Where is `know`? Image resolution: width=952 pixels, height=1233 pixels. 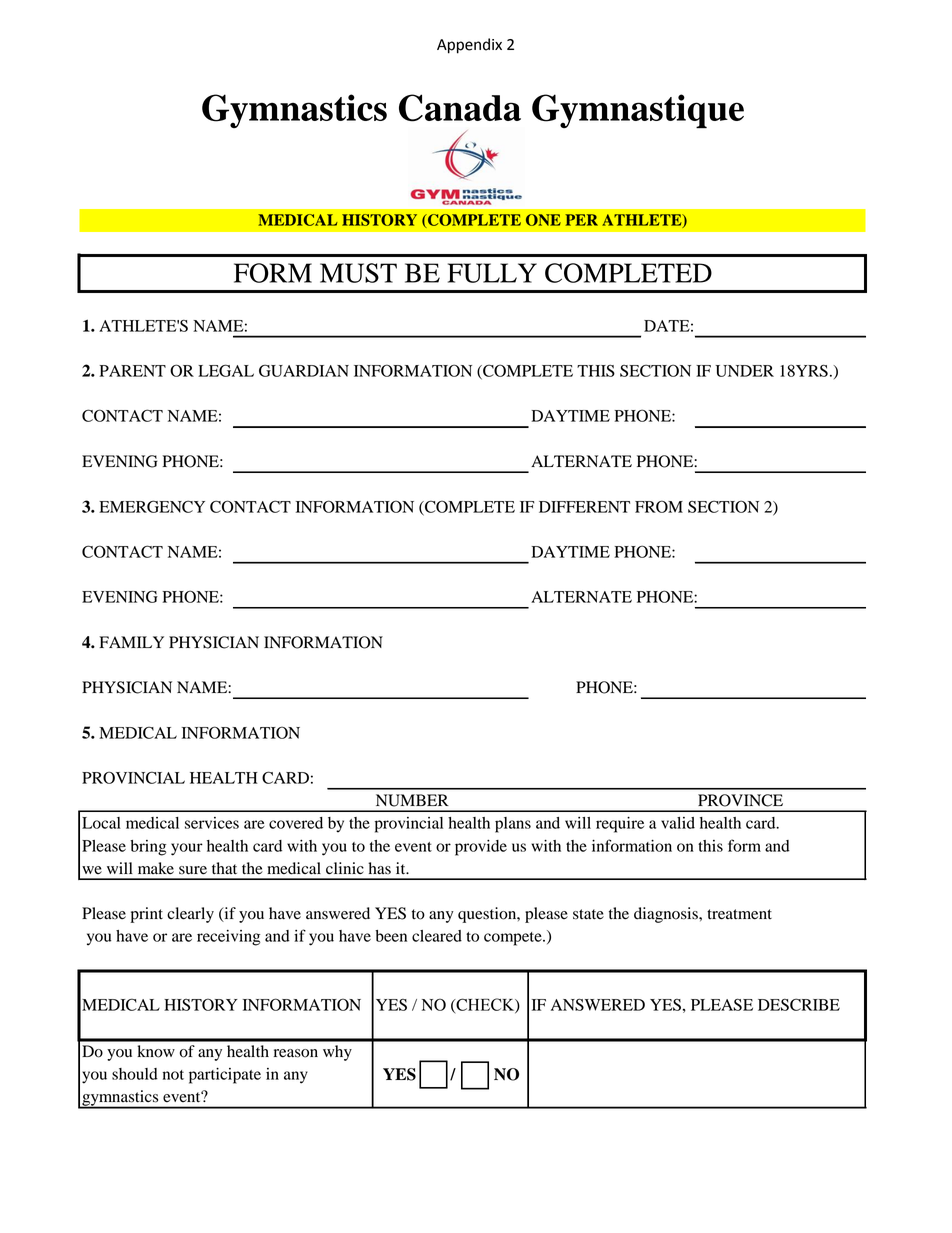 know is located at coordinates (156, 1051).
